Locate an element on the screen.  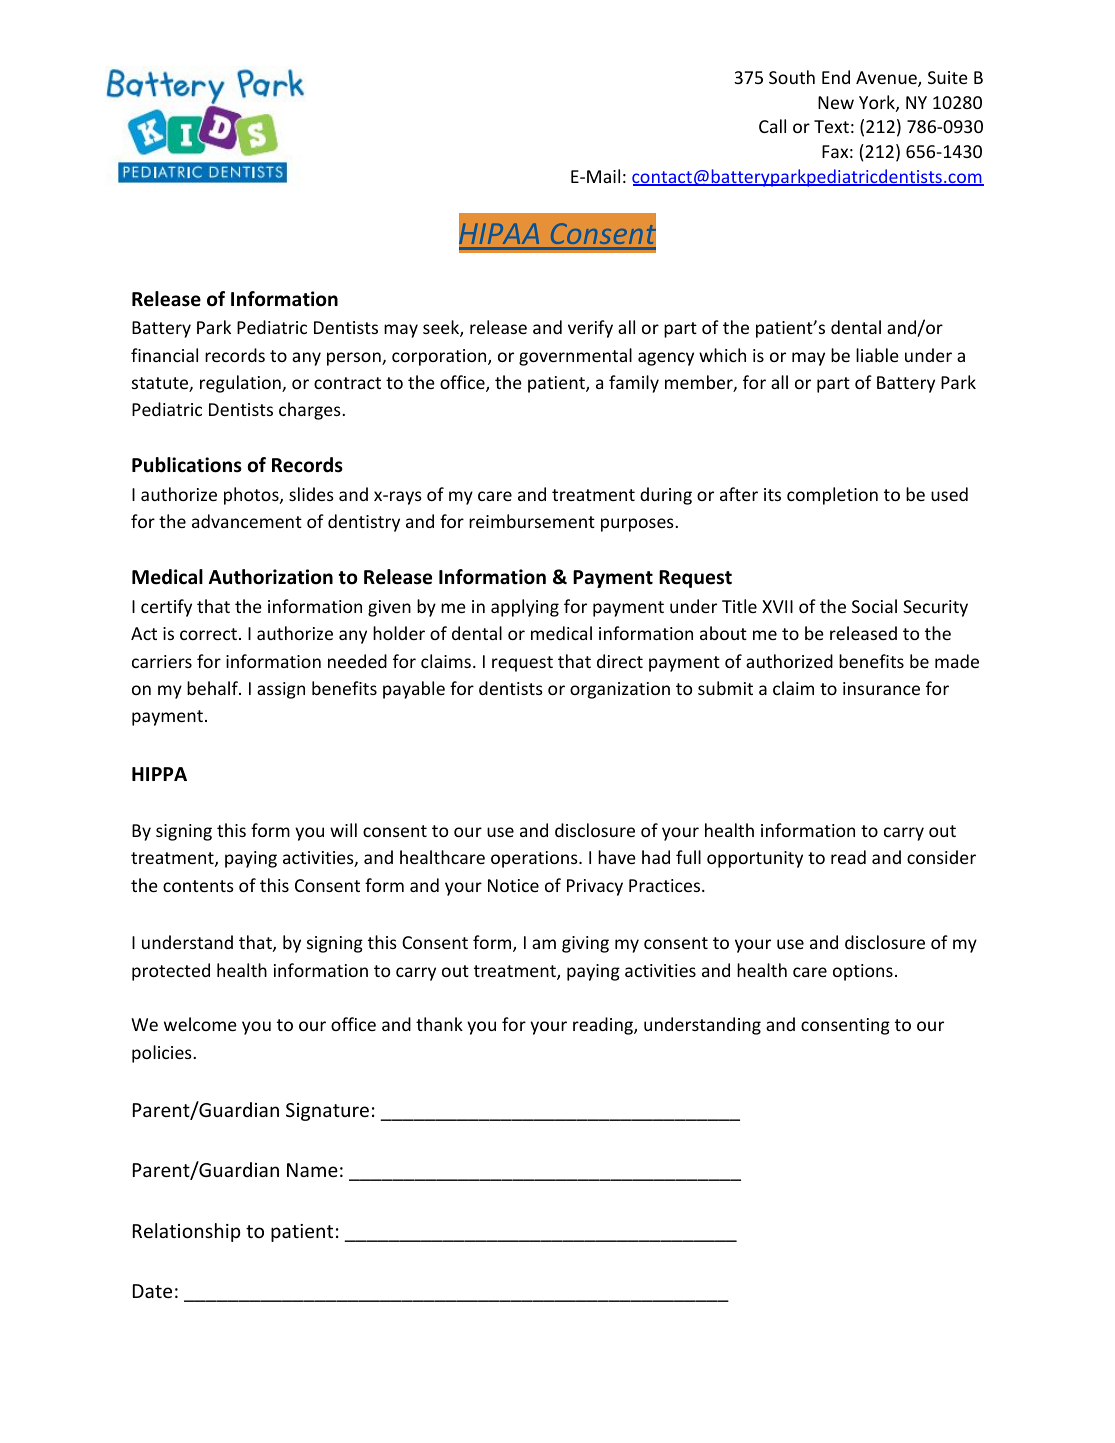
giving is located at coordinates (585, 944).
